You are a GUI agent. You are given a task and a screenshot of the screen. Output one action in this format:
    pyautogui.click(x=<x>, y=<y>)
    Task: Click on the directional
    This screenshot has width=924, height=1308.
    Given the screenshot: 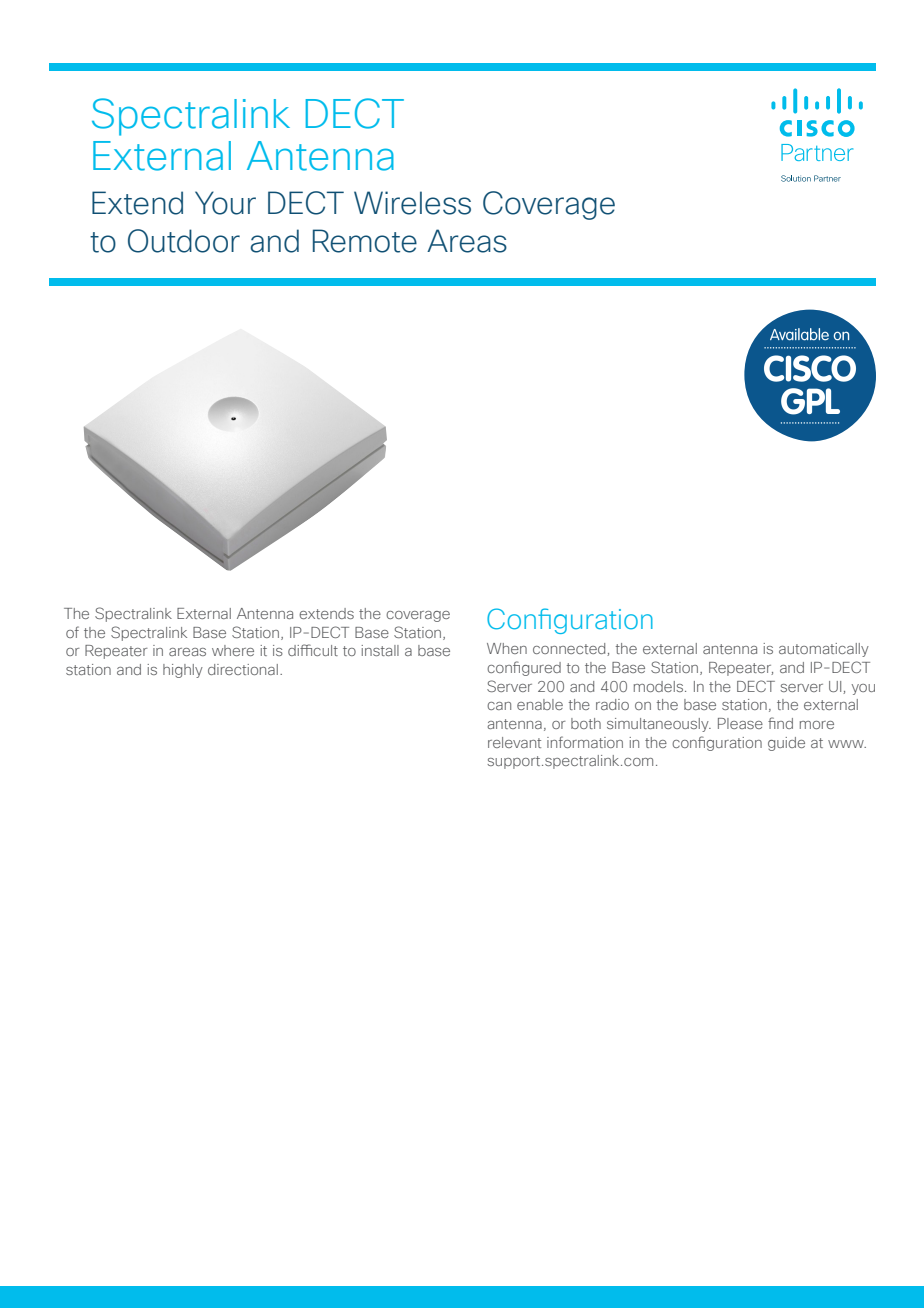 What is the action you would take?
    pyautogui.click(x=243, y=669)
